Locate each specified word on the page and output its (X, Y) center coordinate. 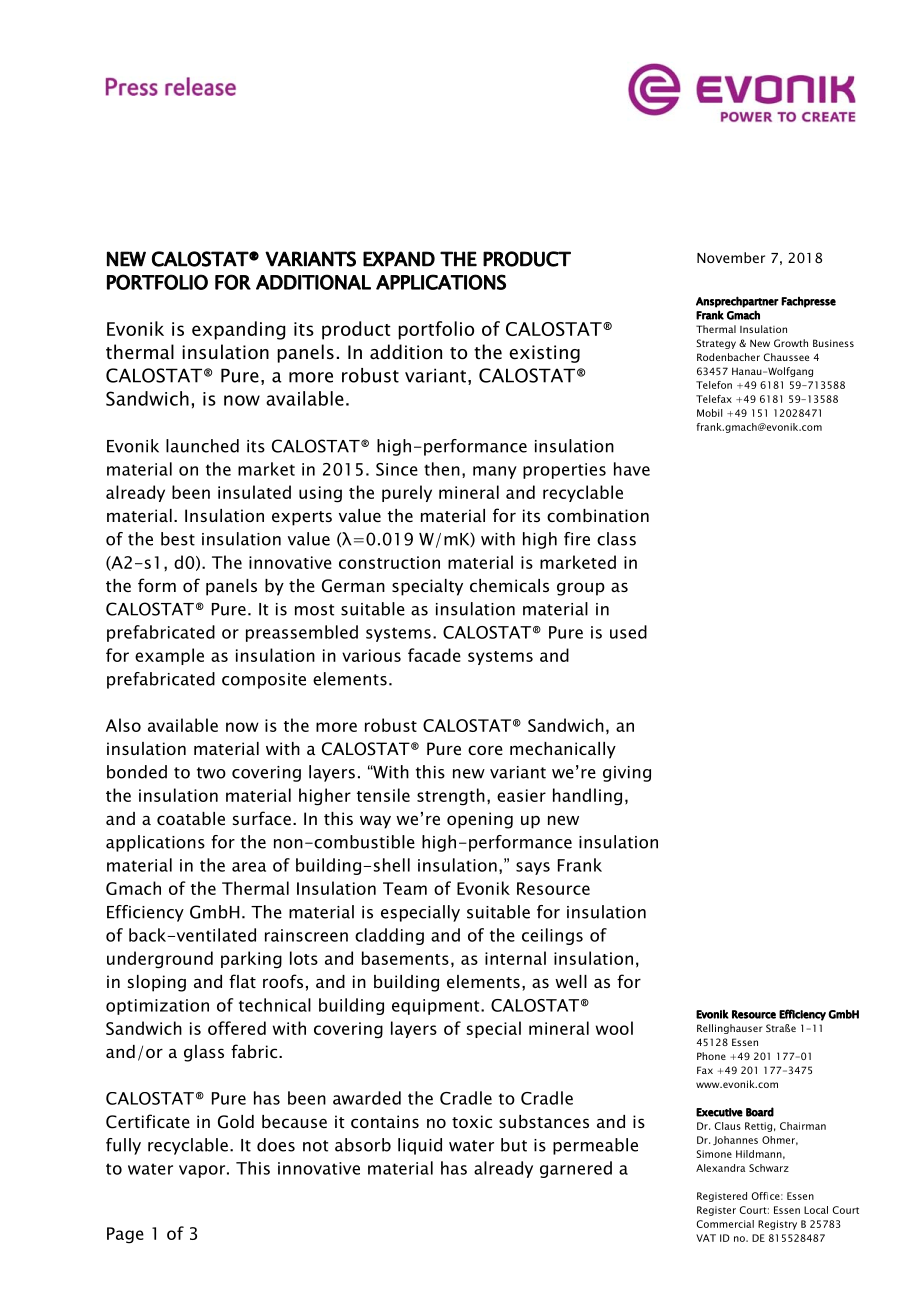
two (211, 773)
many (495, 472)
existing (544, 354)
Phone (711, 1056)
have (632, 469)
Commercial (725, 1224)
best (178, 539)
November (731, 257)
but (514, 1145)
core (485, 750)
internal (515, 958)
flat (242, 981)
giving (627, 774)
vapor (202, 1171)
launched (202, 446)
